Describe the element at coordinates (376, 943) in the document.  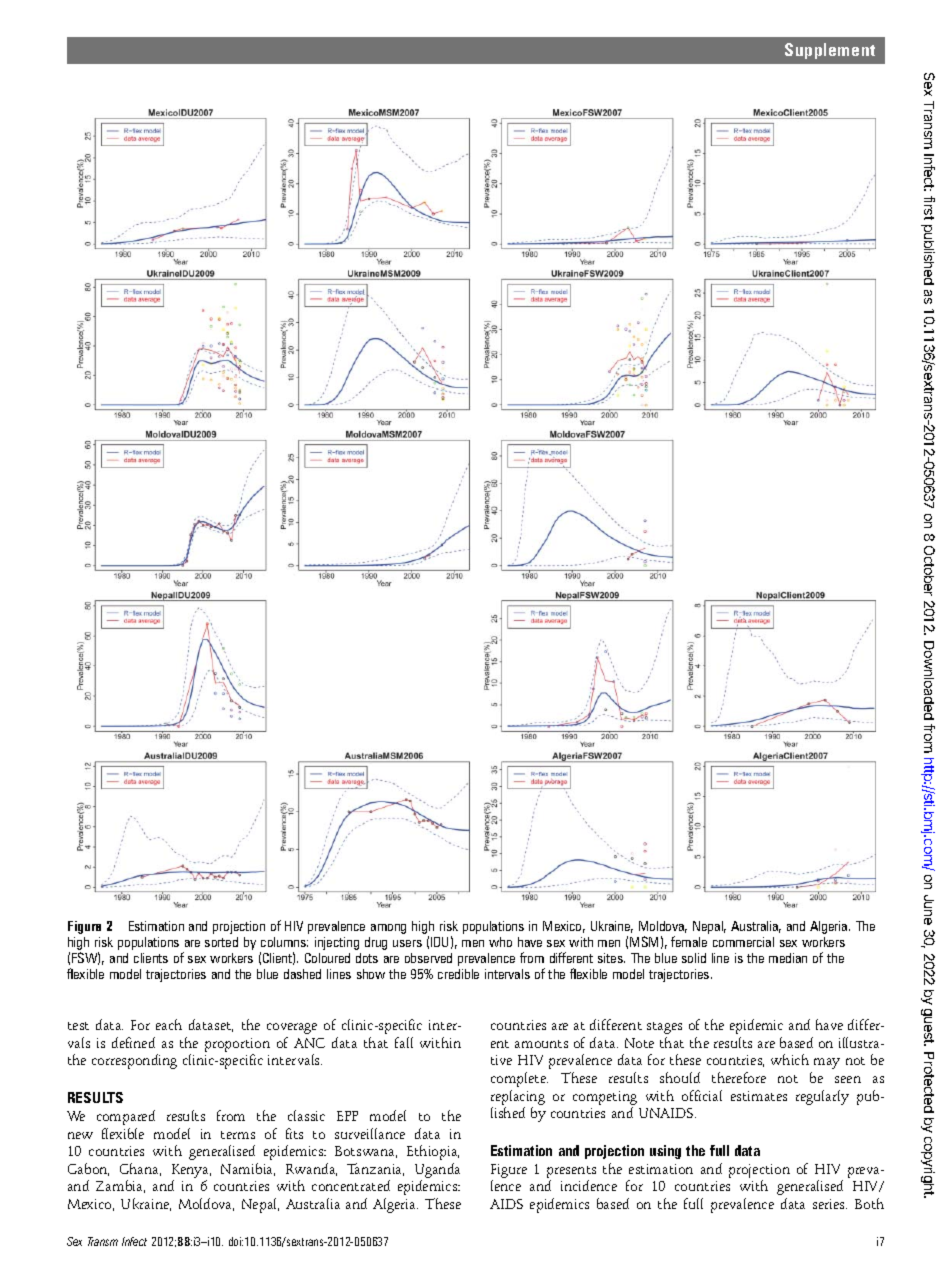
I see `drug` at that location.
